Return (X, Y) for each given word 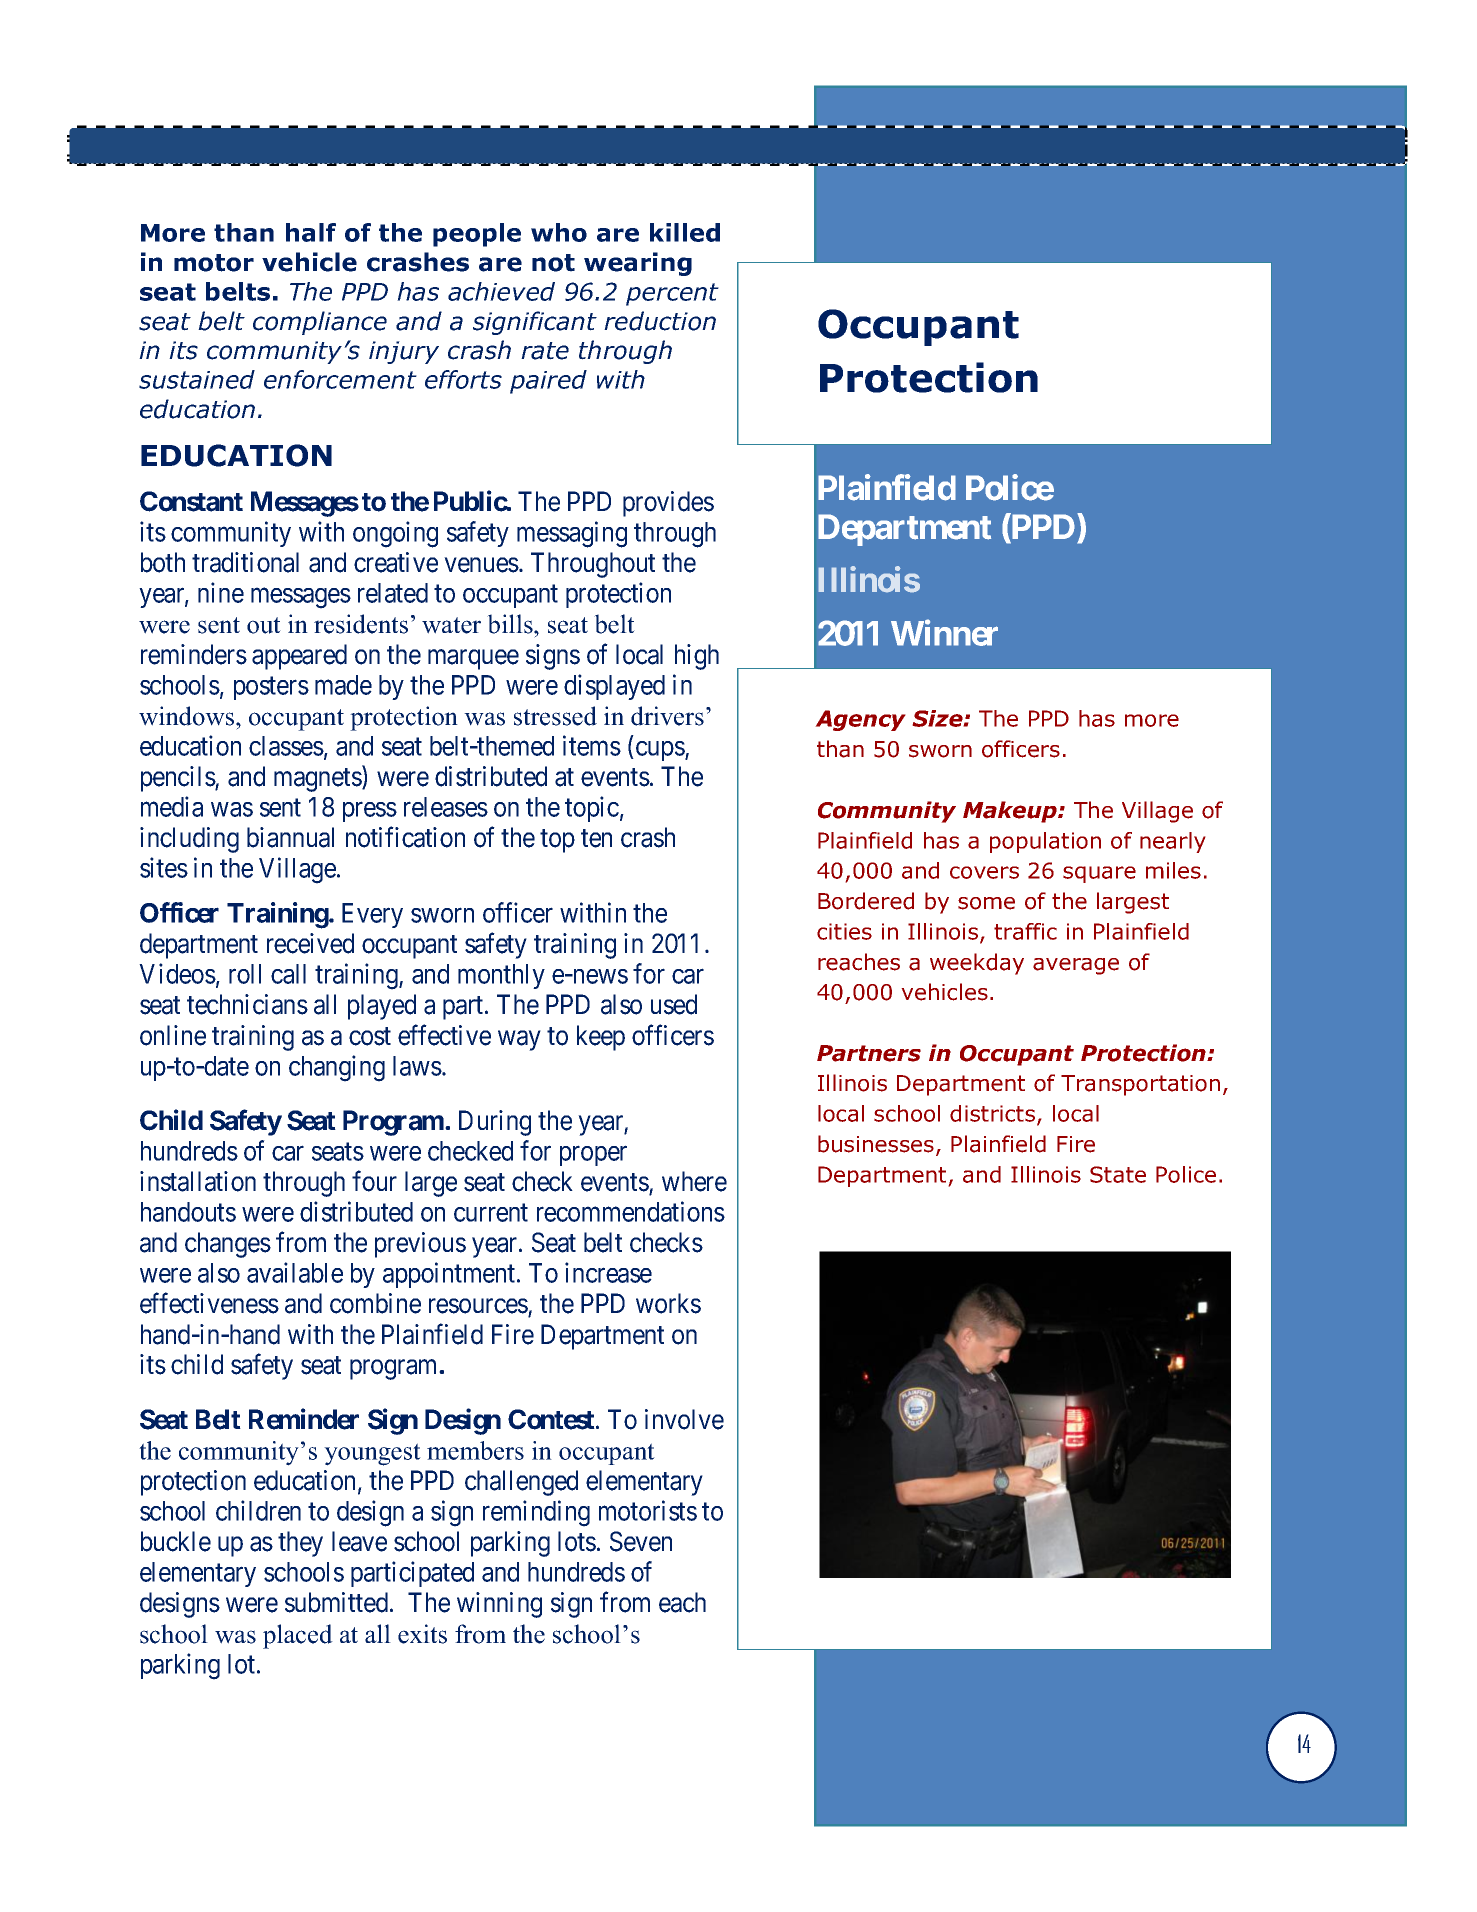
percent (672, 294)
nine (221, 592)
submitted (338, 1602)
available (295, 1272)
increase (608, 1272)
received (310, 943)
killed (685, 232)
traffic (1025, 931)
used (674, 1004)
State (1118, 1174)
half (311, 232)
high (697, 657)
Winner (944, 633)
